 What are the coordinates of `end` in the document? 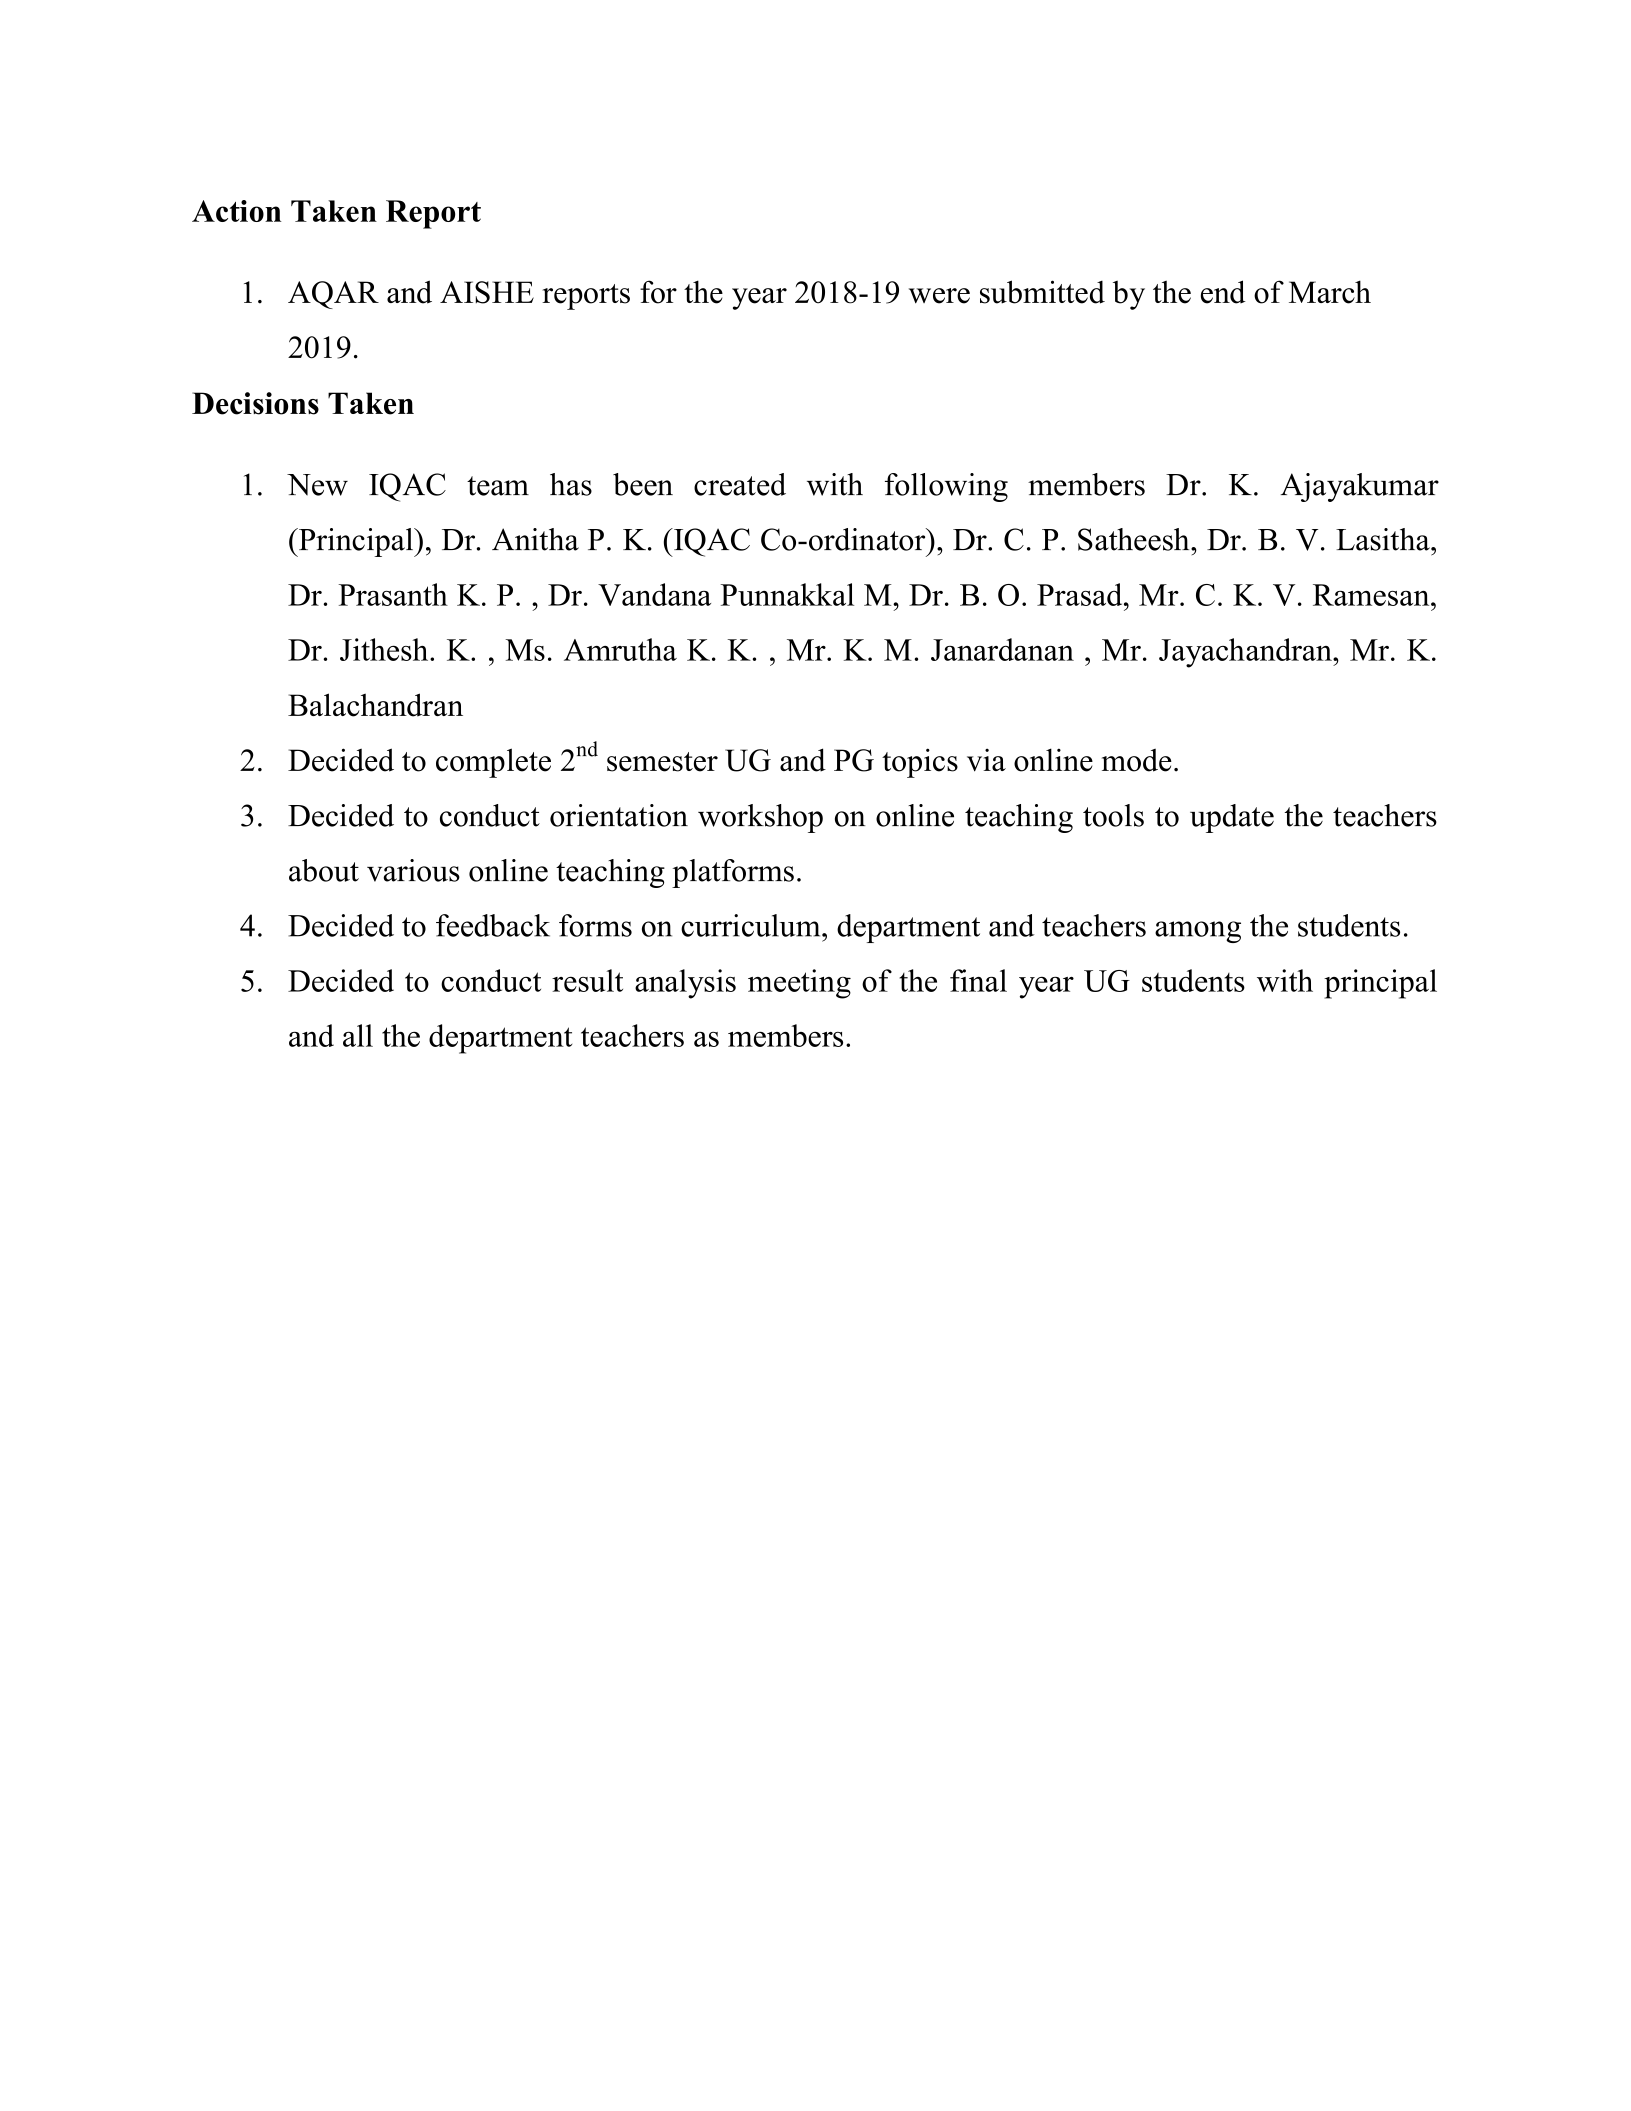 It's located at (1223, 292).
